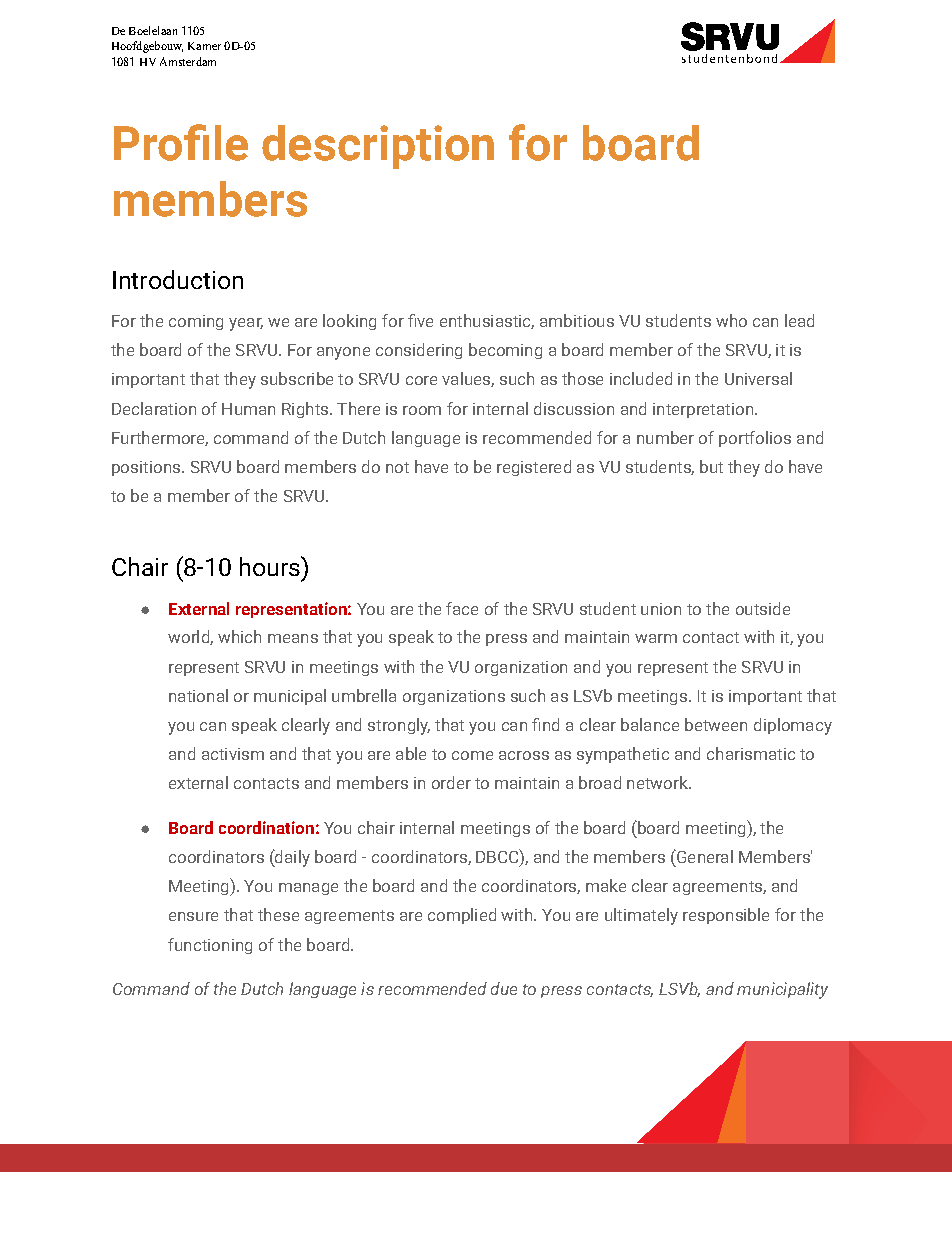 The image size is (952, 1233). Describe the element at coordinates (504, 988) in the screenshot. I see `due` at that location.
